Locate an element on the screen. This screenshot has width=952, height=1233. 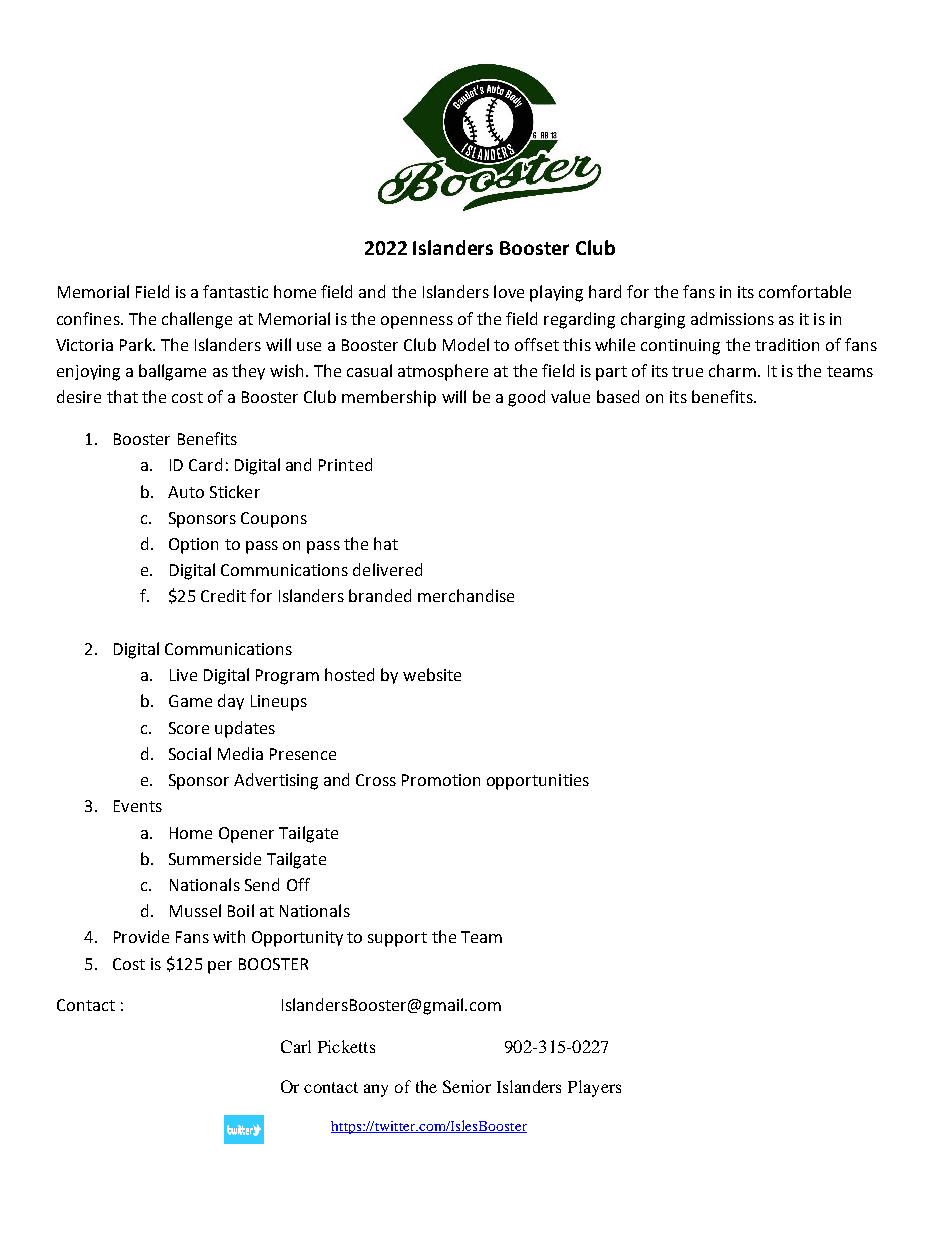
challenge is located at coordinates (197, 320).
